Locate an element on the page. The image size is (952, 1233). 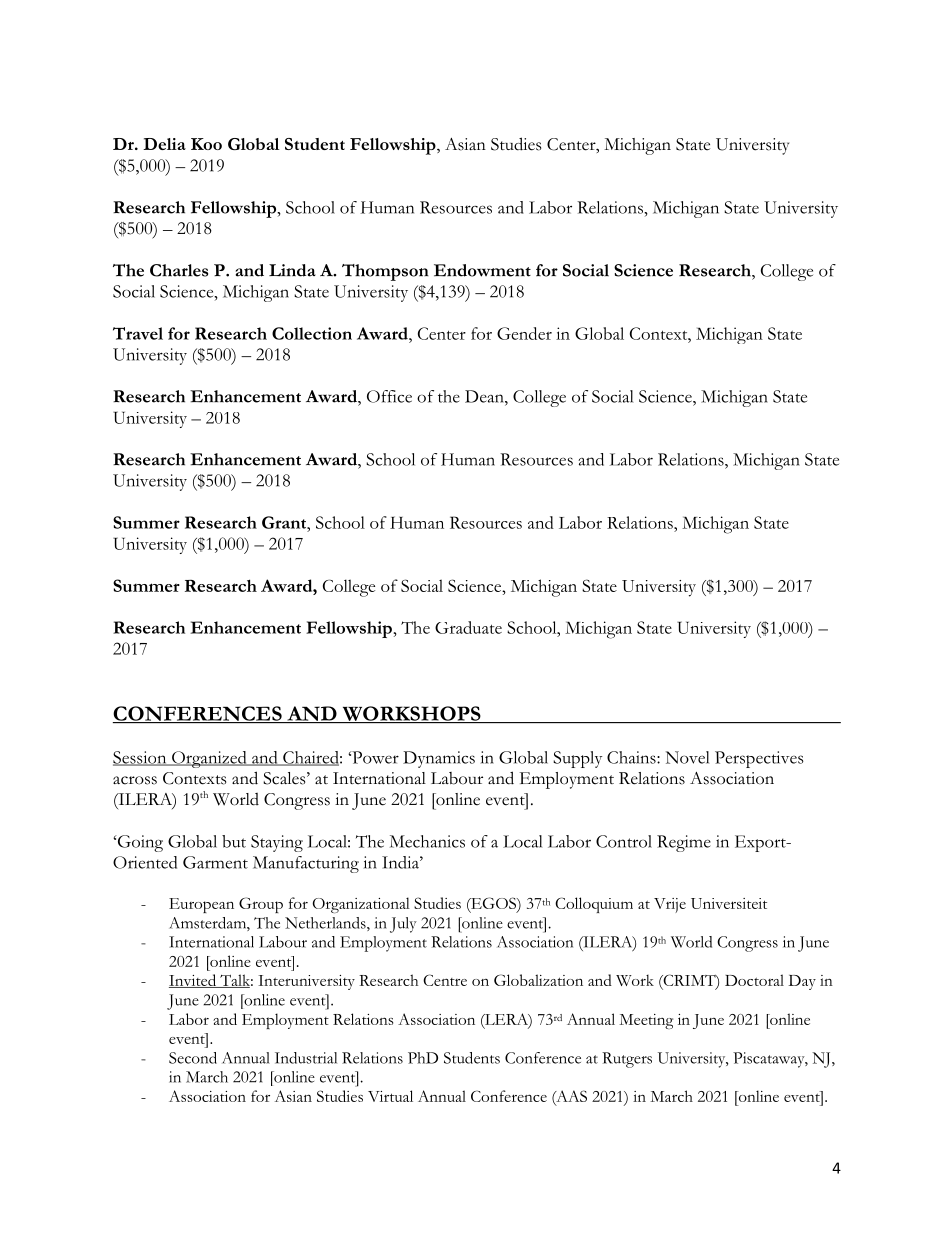
Novel is located at coordinates (687, 757).
